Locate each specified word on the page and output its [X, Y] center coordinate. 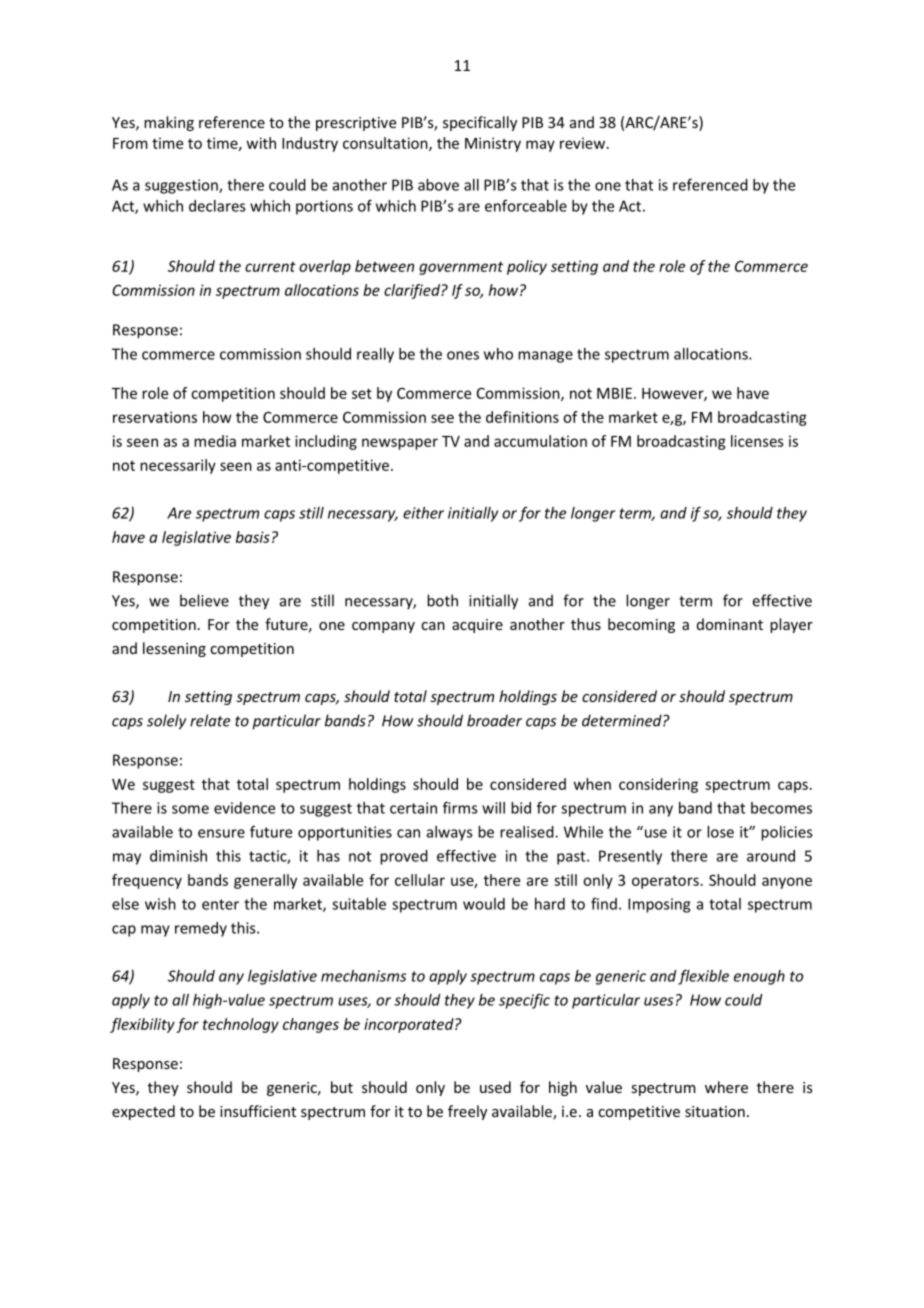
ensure [221, 833]
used [495, 1087]
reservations [155, 417]
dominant [730, 624]
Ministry [493, 144]
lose [720, 832]
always [450, 833]
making [169, 123]
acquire [477, 626]
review [582, 143]
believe [204, 600]
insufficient [258, 1111]
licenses [757, 441]
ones [463, 355]
